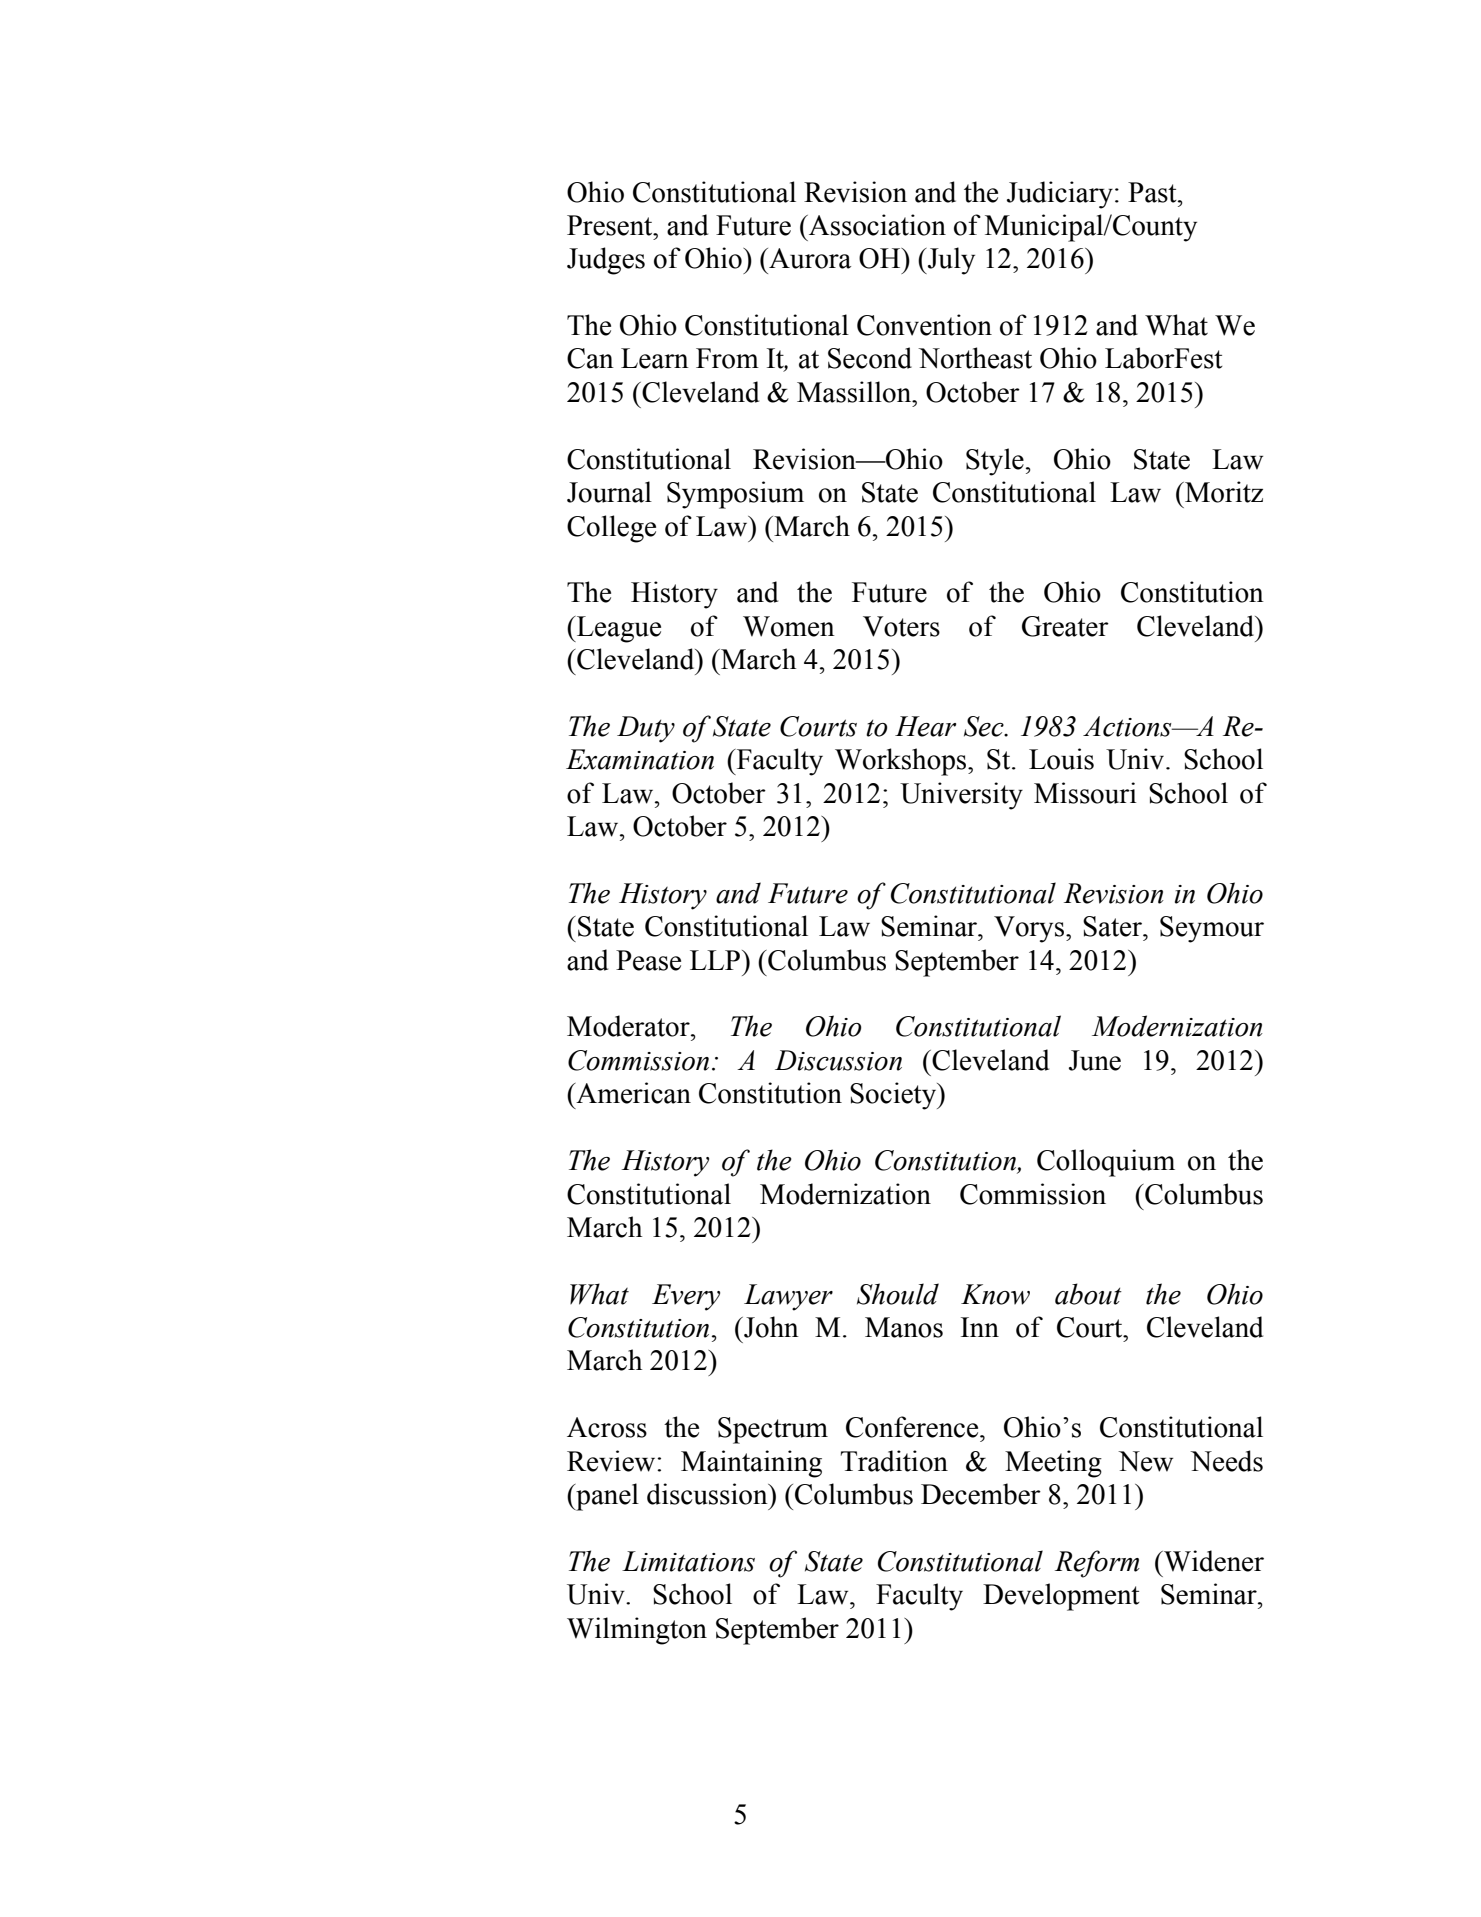 The width and height of the page is (1481, 1917). I want to click on Greater, so click(1065, 626).
